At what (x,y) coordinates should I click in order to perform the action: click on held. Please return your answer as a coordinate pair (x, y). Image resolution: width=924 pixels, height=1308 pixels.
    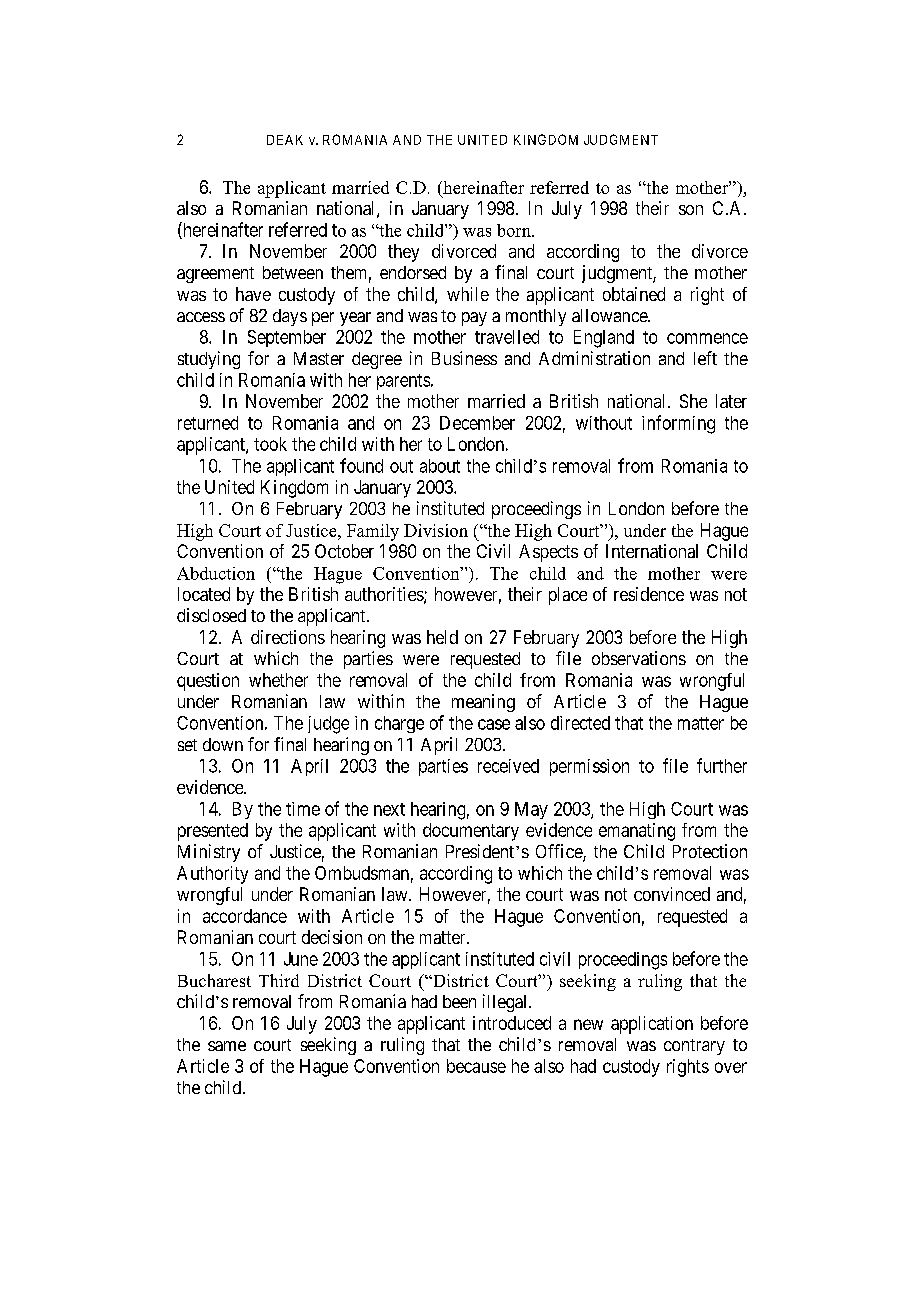
    Looking at the image, I should click on (442, 637).
